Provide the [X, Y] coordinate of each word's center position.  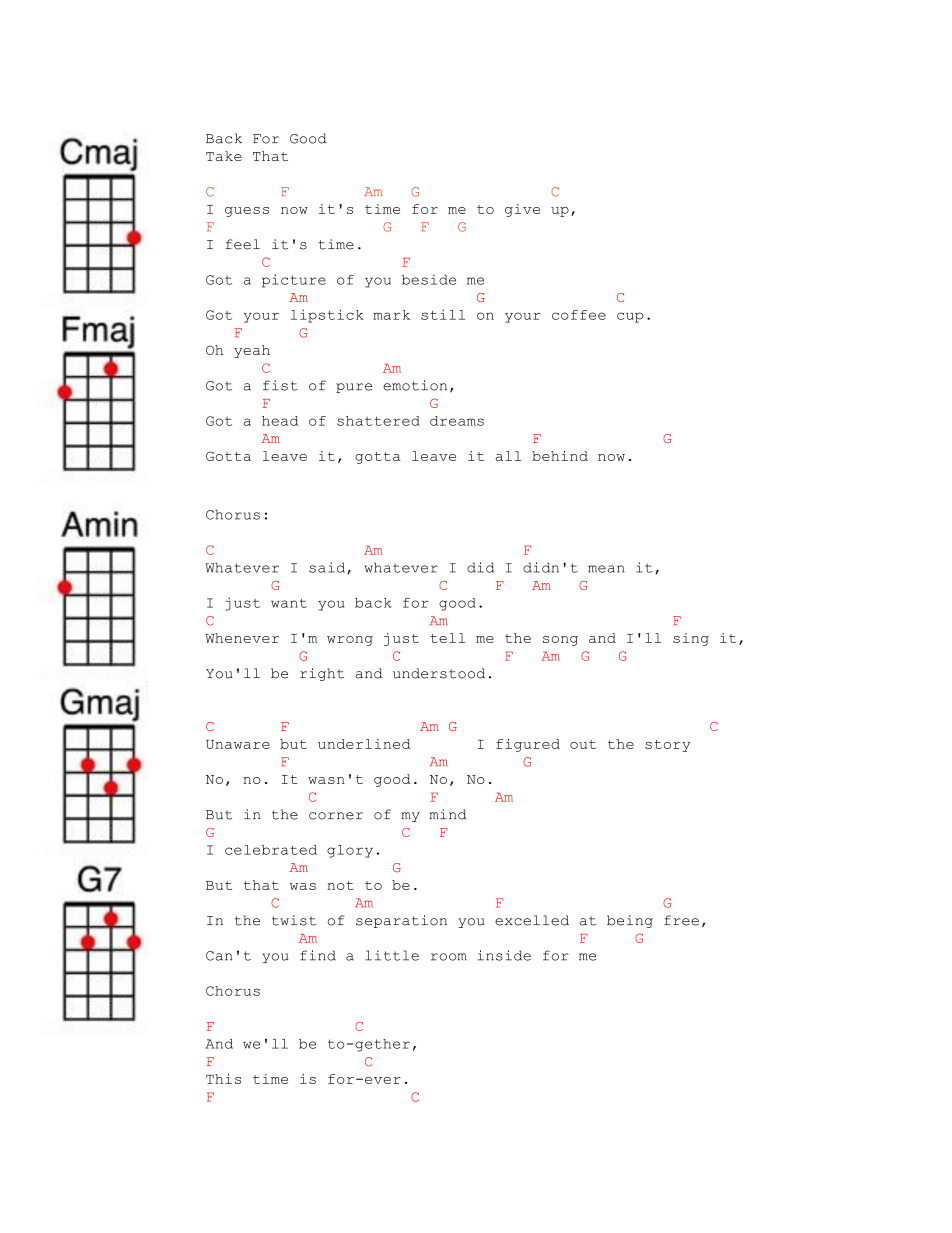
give [522, 210]
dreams [457, 421]
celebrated [271, 850]
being [630, 921]
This [223, 1079]
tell [447, 638]
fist [280, 385]
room [449, 957]
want [289, 603]
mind [447, 814]
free [681, 920]
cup [630, 317]
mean [606, 569]
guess [247, 212]
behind [560, 456]
